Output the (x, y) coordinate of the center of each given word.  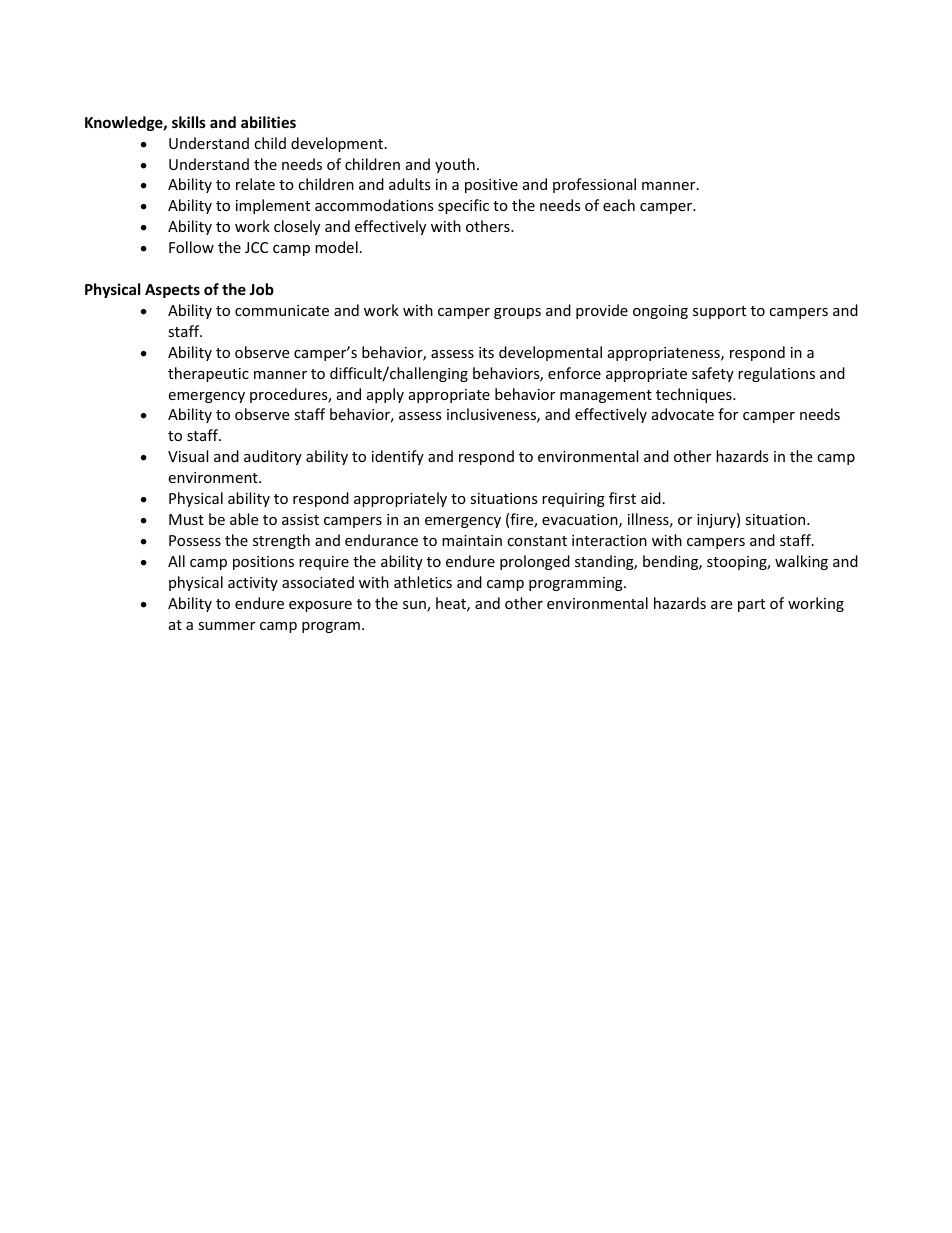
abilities (268, 122)
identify (398, 457)
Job (261, 289)
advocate (683, 414)
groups (517, 313)
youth (455, 165)
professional (594, 185)
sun (415, 606)
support (719, 312)
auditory (273, 457)
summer (226, 626)
